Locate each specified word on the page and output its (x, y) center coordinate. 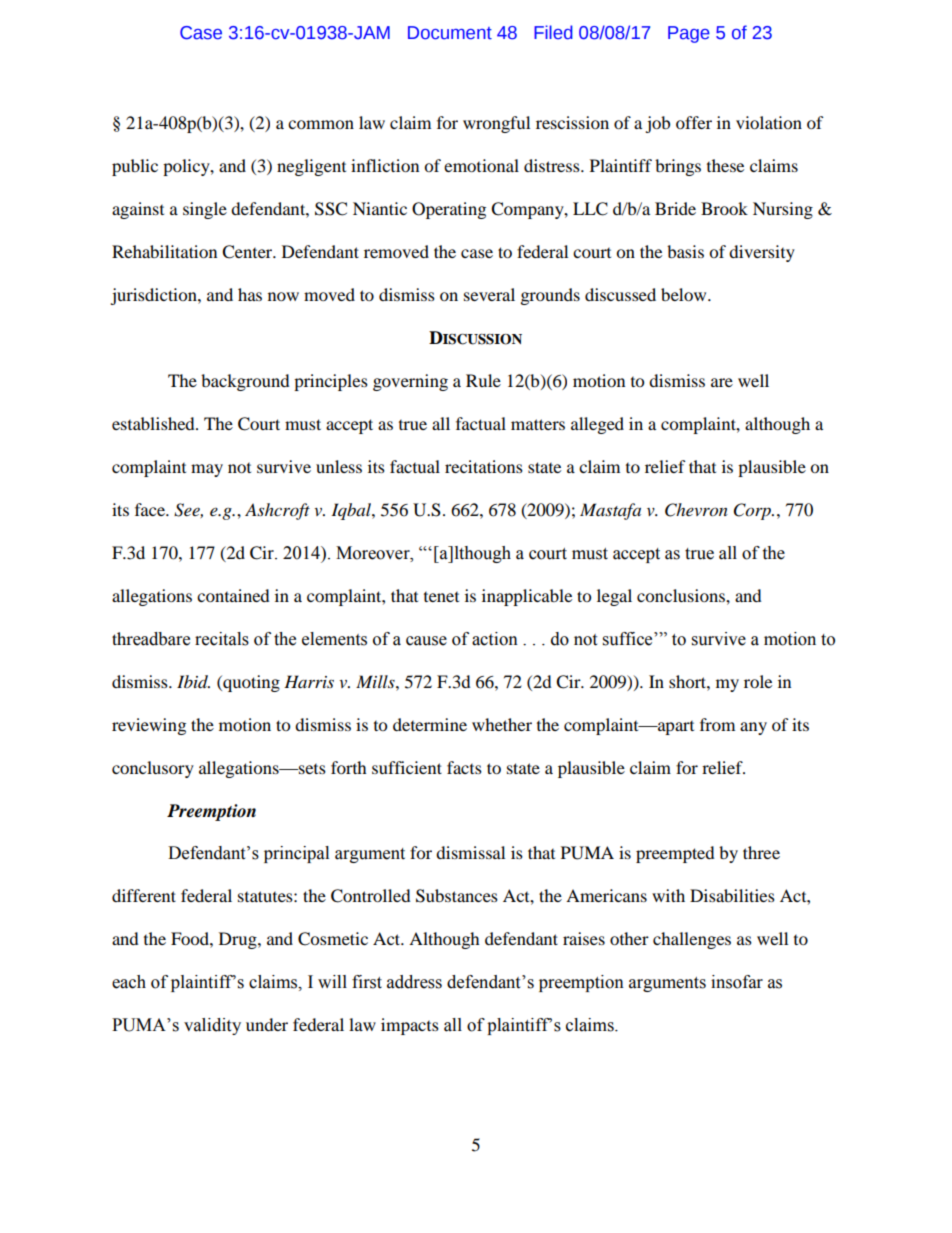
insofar (737, 982)
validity (212, 1026)
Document (450, 33)
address (414, 982)
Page (689, 34)
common (321, 124)
